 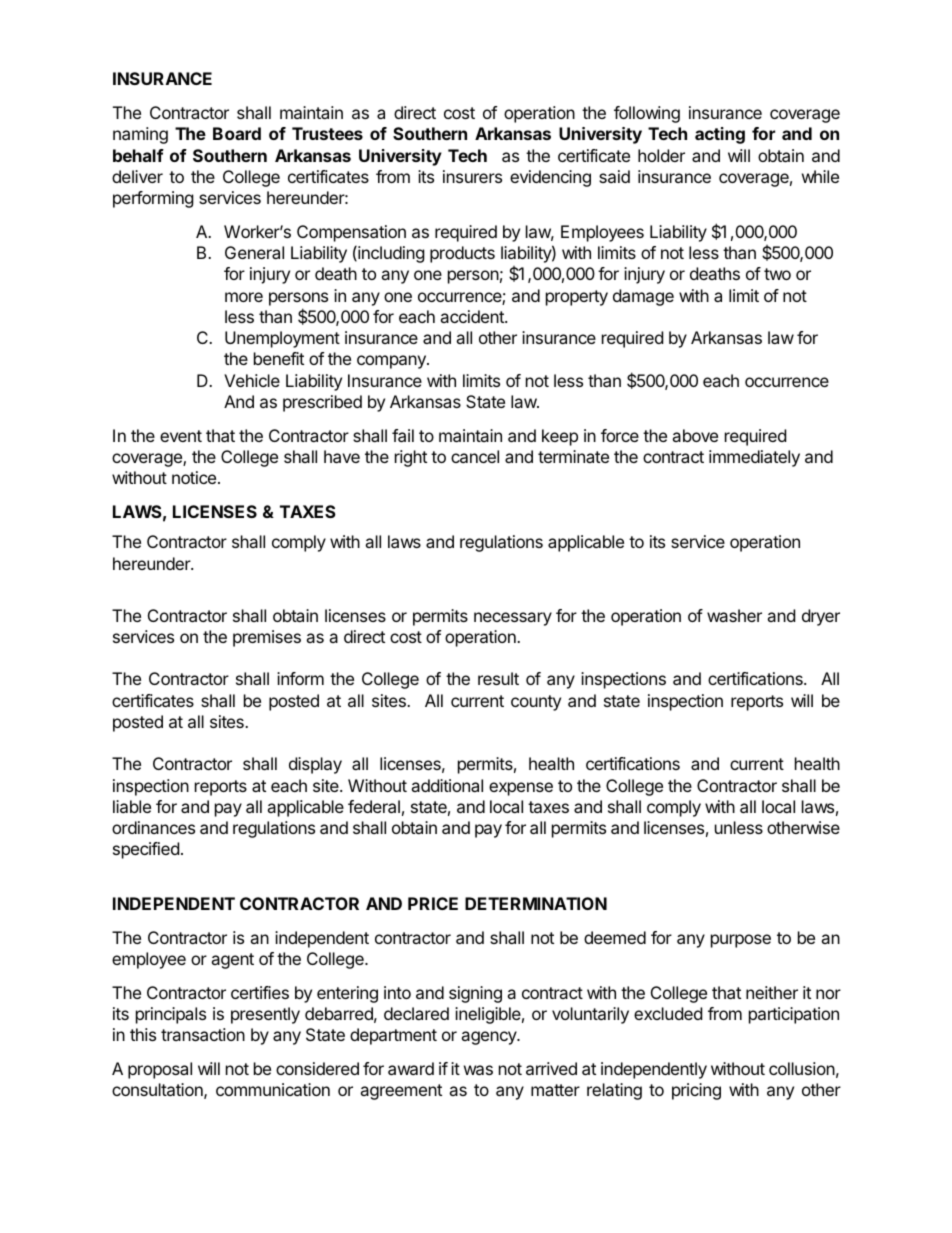 What do you see at coordinates (252, 380) in the image?
I see `Vehicle` at bounding box center [252, 380].
